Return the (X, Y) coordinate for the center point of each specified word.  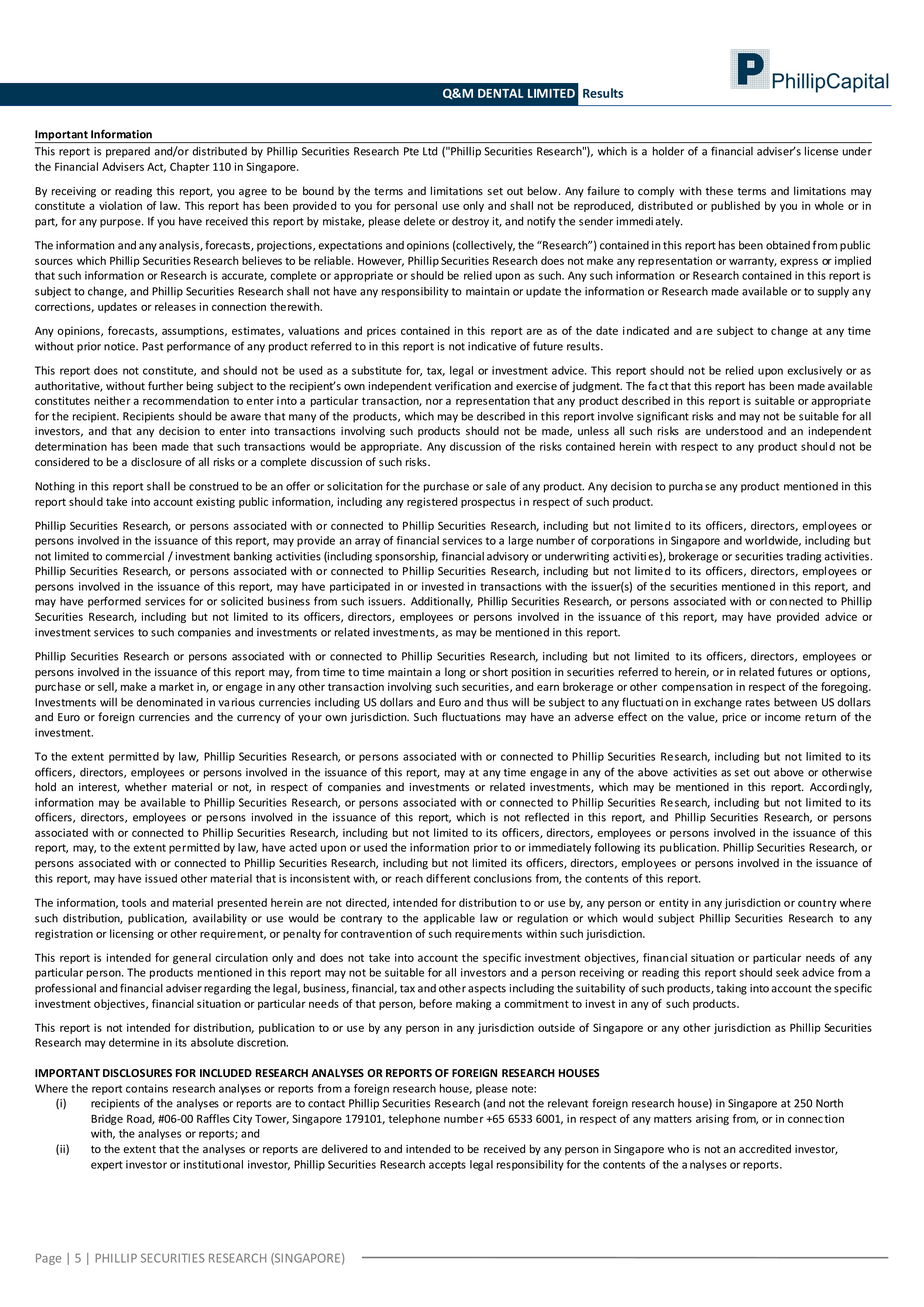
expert (107, 1166)
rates (758, 703)
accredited (765, 1149)
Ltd (430, 151)
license (821, 151)
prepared (128, 152)
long (455, 673)
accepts (447, 1166)
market (176, 686)
